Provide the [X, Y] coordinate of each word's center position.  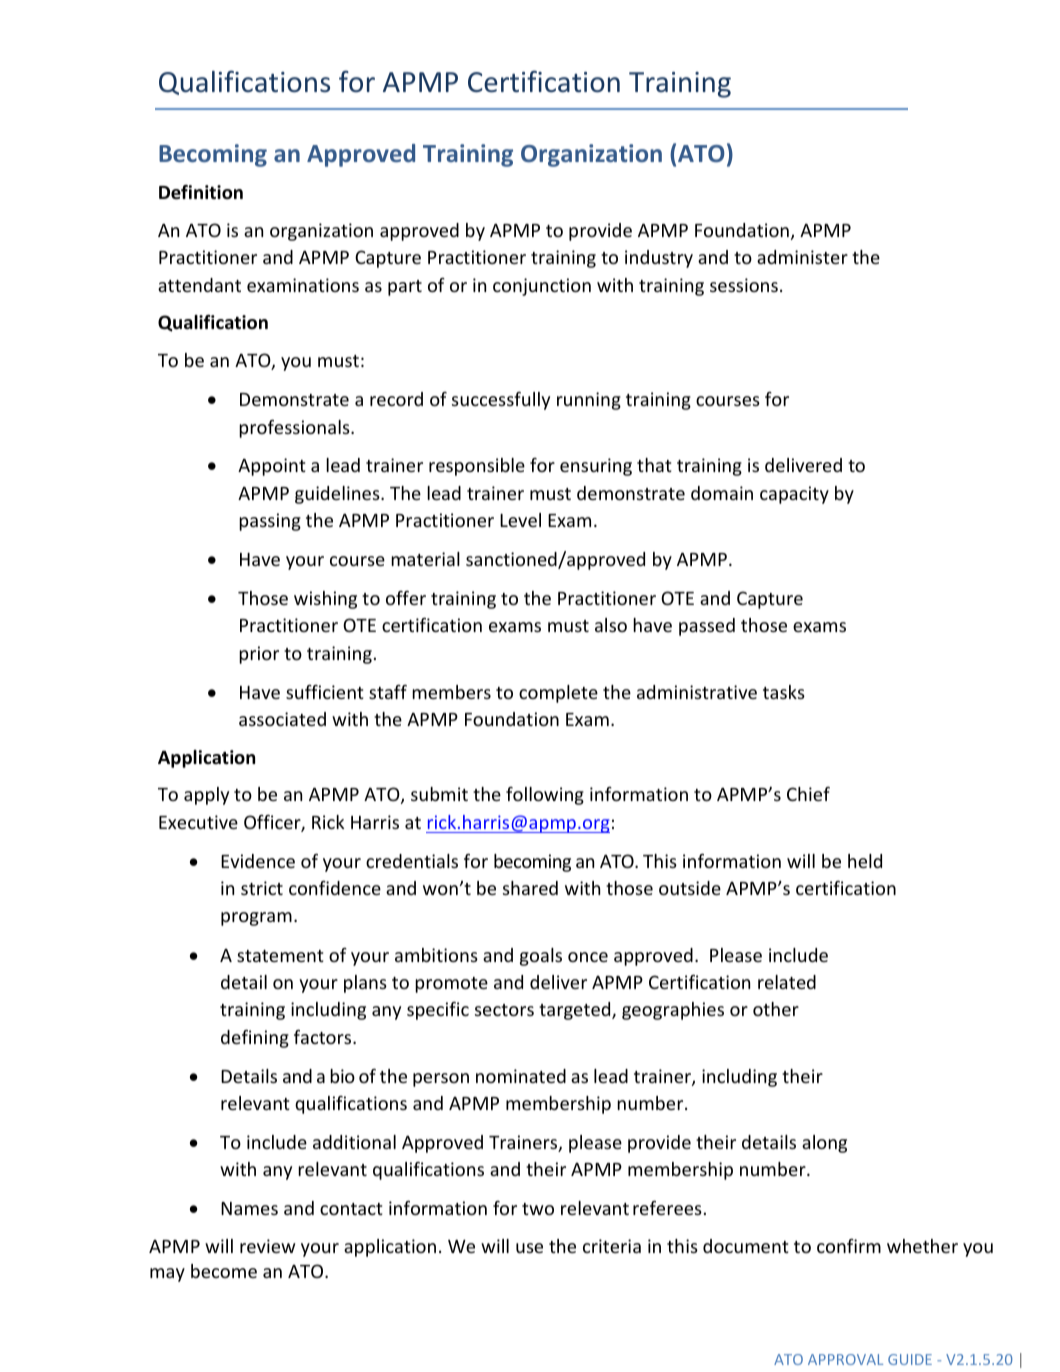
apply [206, 796]
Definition [201, 192]
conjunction [542, 287]
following [545, 796]
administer [802, 257]
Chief [808, 794]
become [224, 1271]
